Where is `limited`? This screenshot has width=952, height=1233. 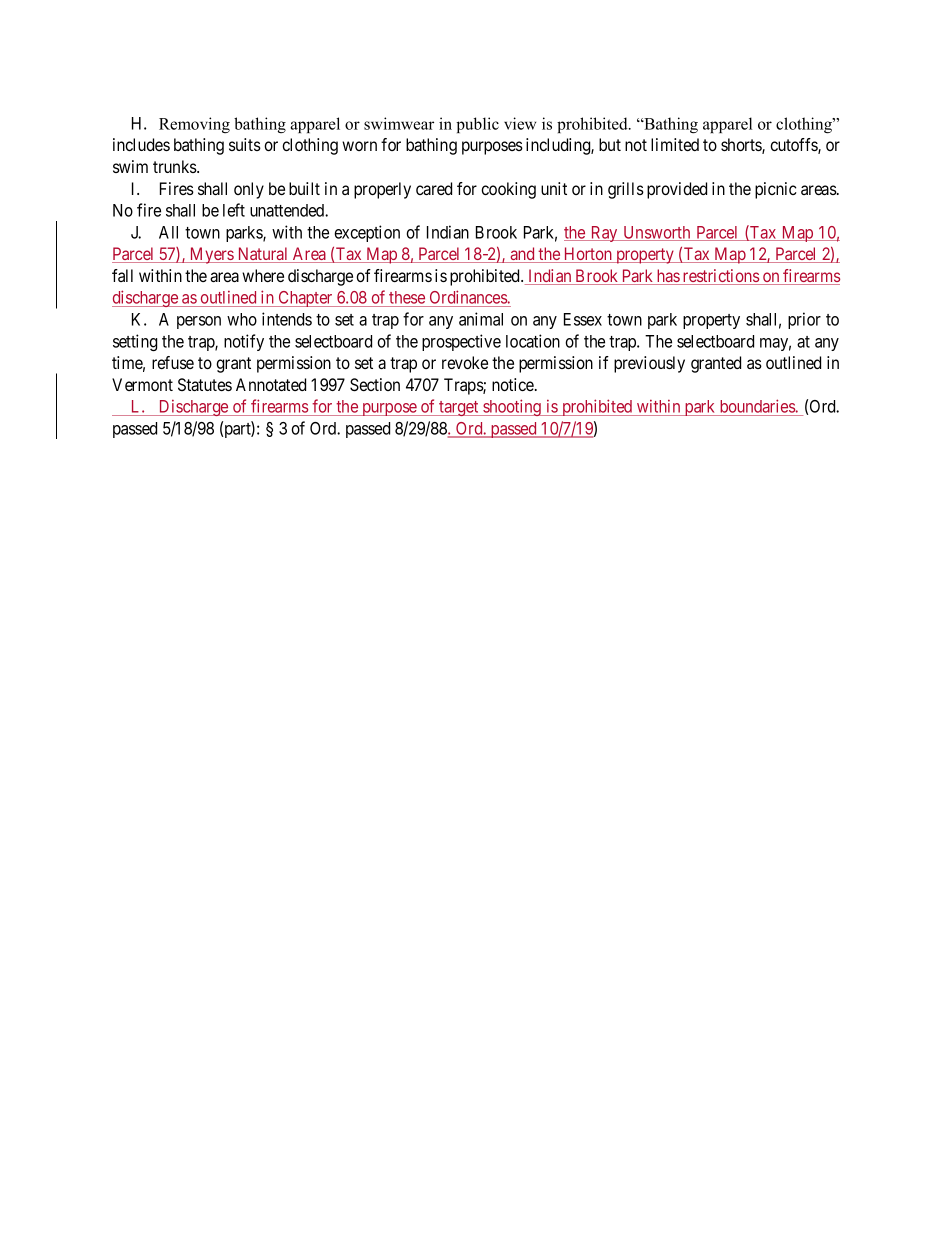
limited is located at coordinates (675, 144).
